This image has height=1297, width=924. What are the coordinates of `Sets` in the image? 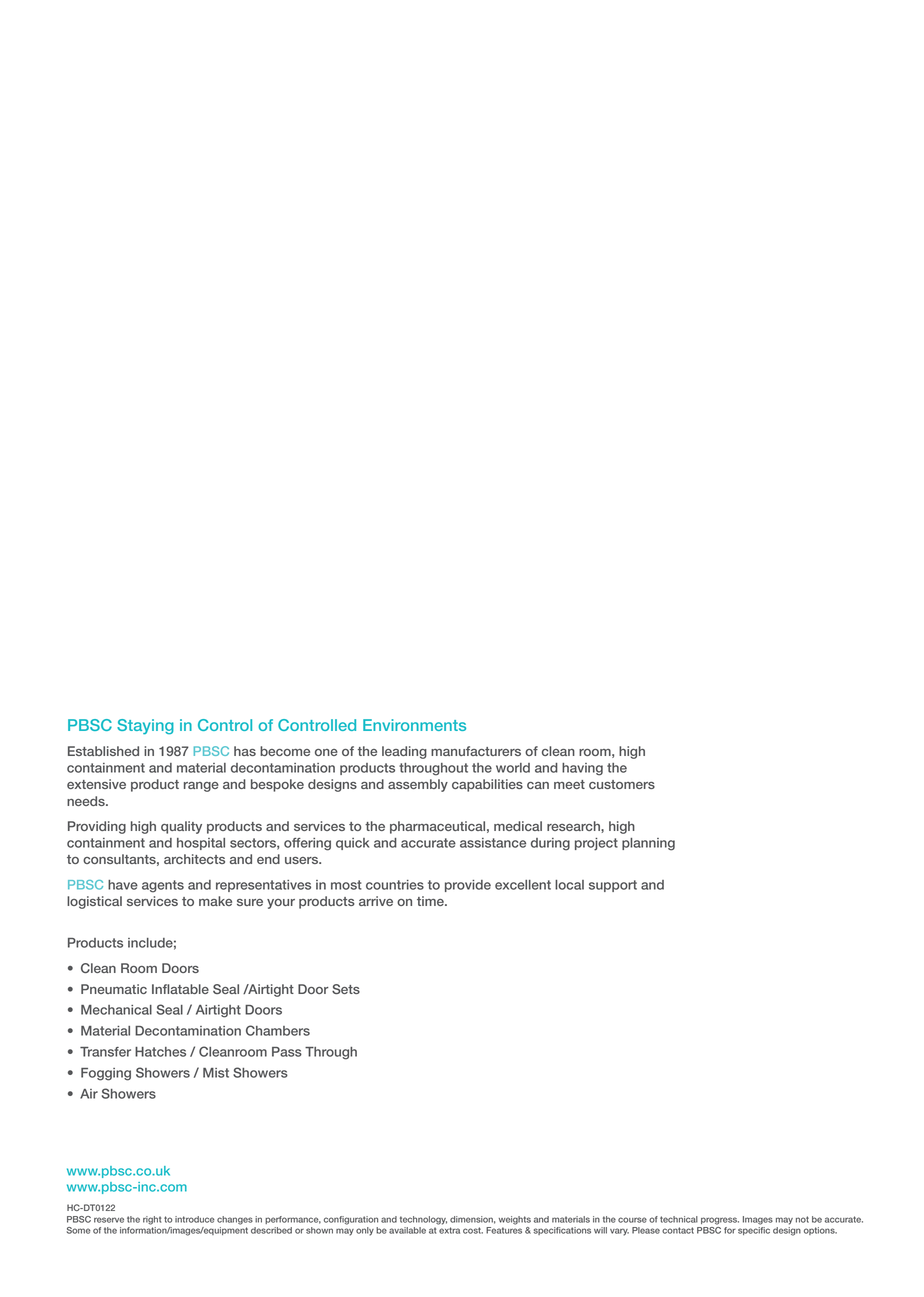 It's located at (346, 989).
